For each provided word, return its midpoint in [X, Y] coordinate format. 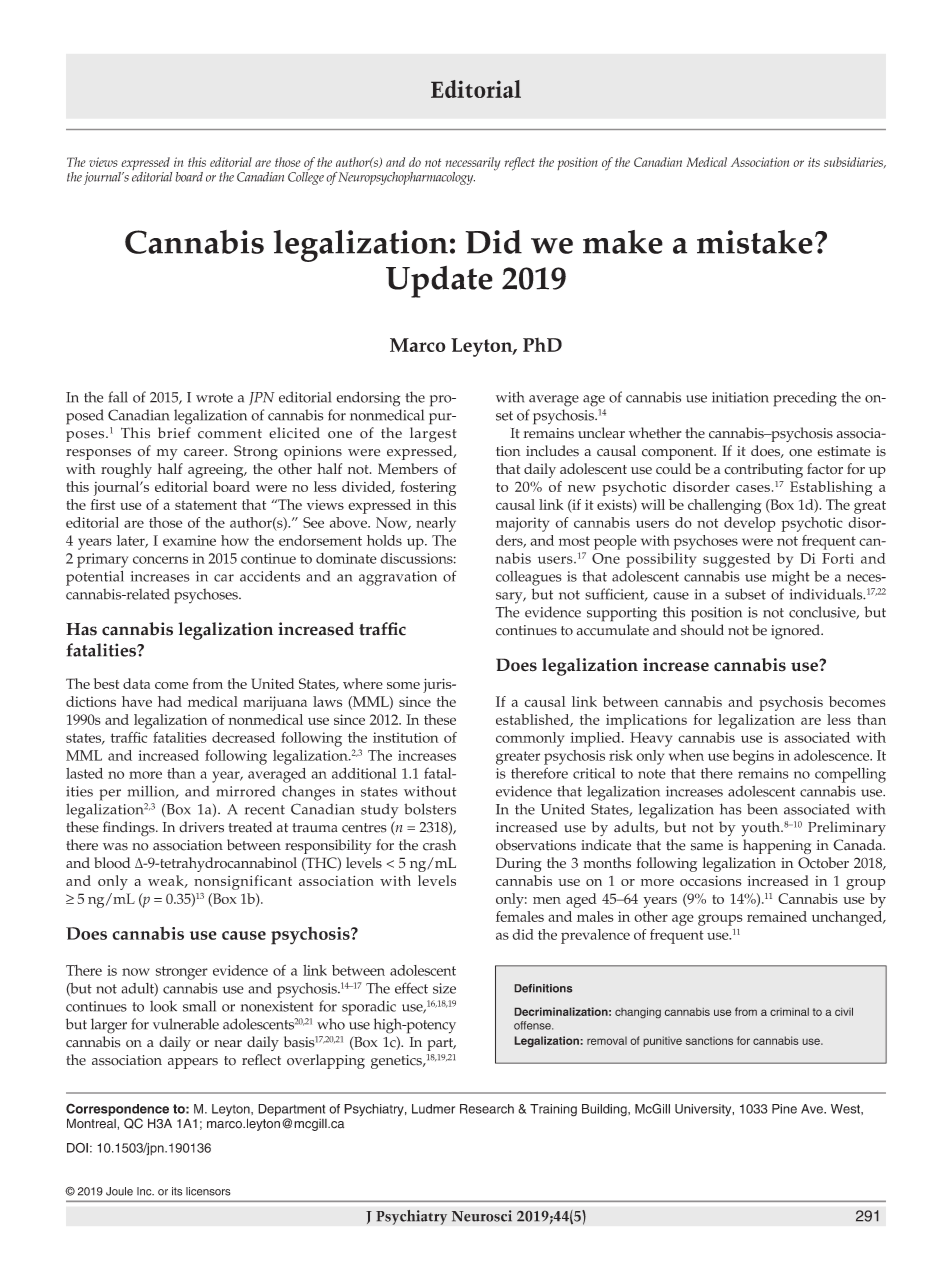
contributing [763, 470]
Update [439, 282]
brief [174, 433]
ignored [796, 632]
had [170, 701]
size [444, 988]
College [306, 177]
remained [777, 916]
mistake [755, 242]
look [163, 1006]
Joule [119, 1191]
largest [433, 434]
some [403, 685]
